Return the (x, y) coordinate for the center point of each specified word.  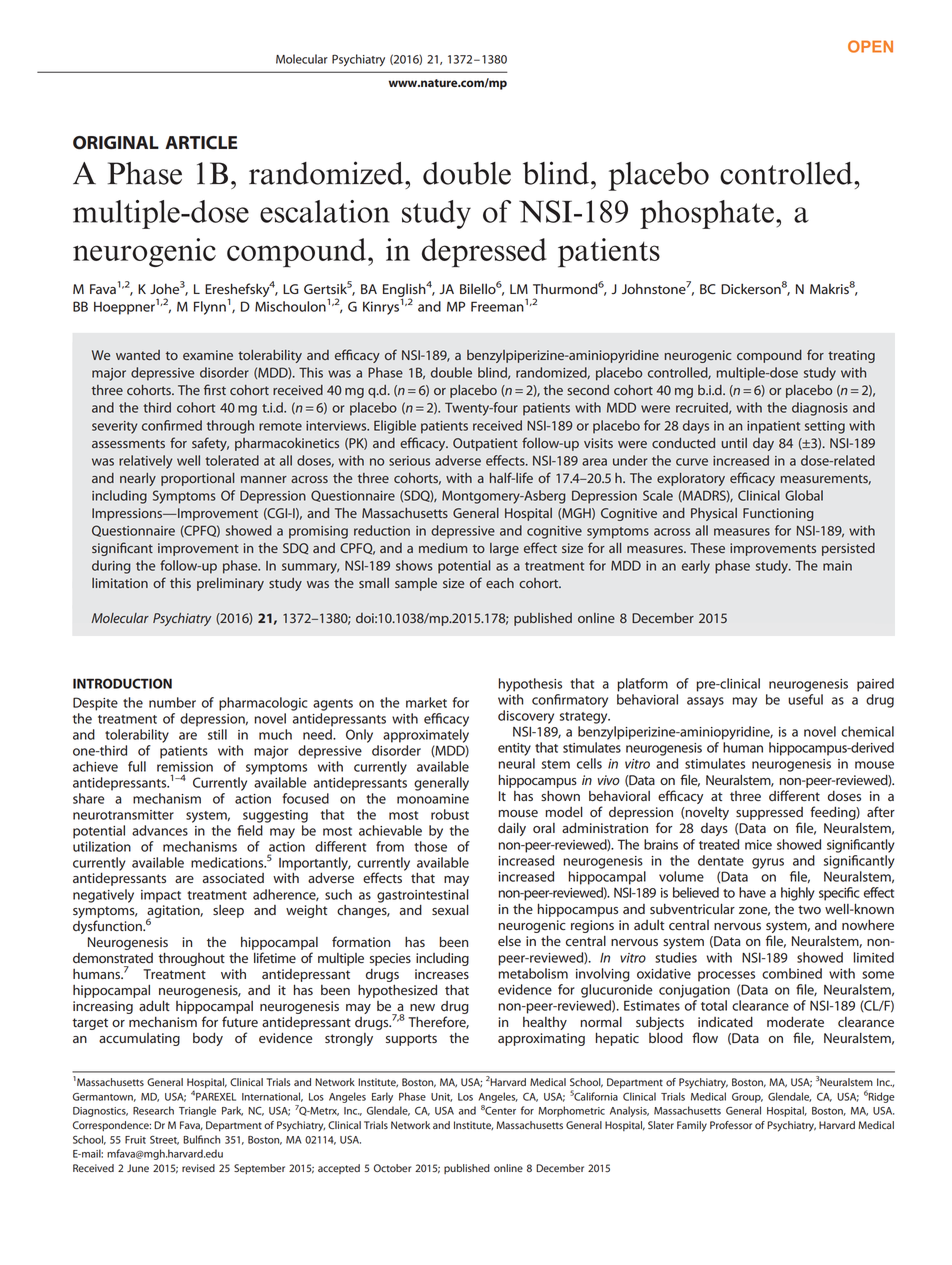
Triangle (197, 1111)
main (837, 566)
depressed (484, 253)
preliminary (230, 584)
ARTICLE (201, 143)
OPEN (870, 46)
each (500, 583)
